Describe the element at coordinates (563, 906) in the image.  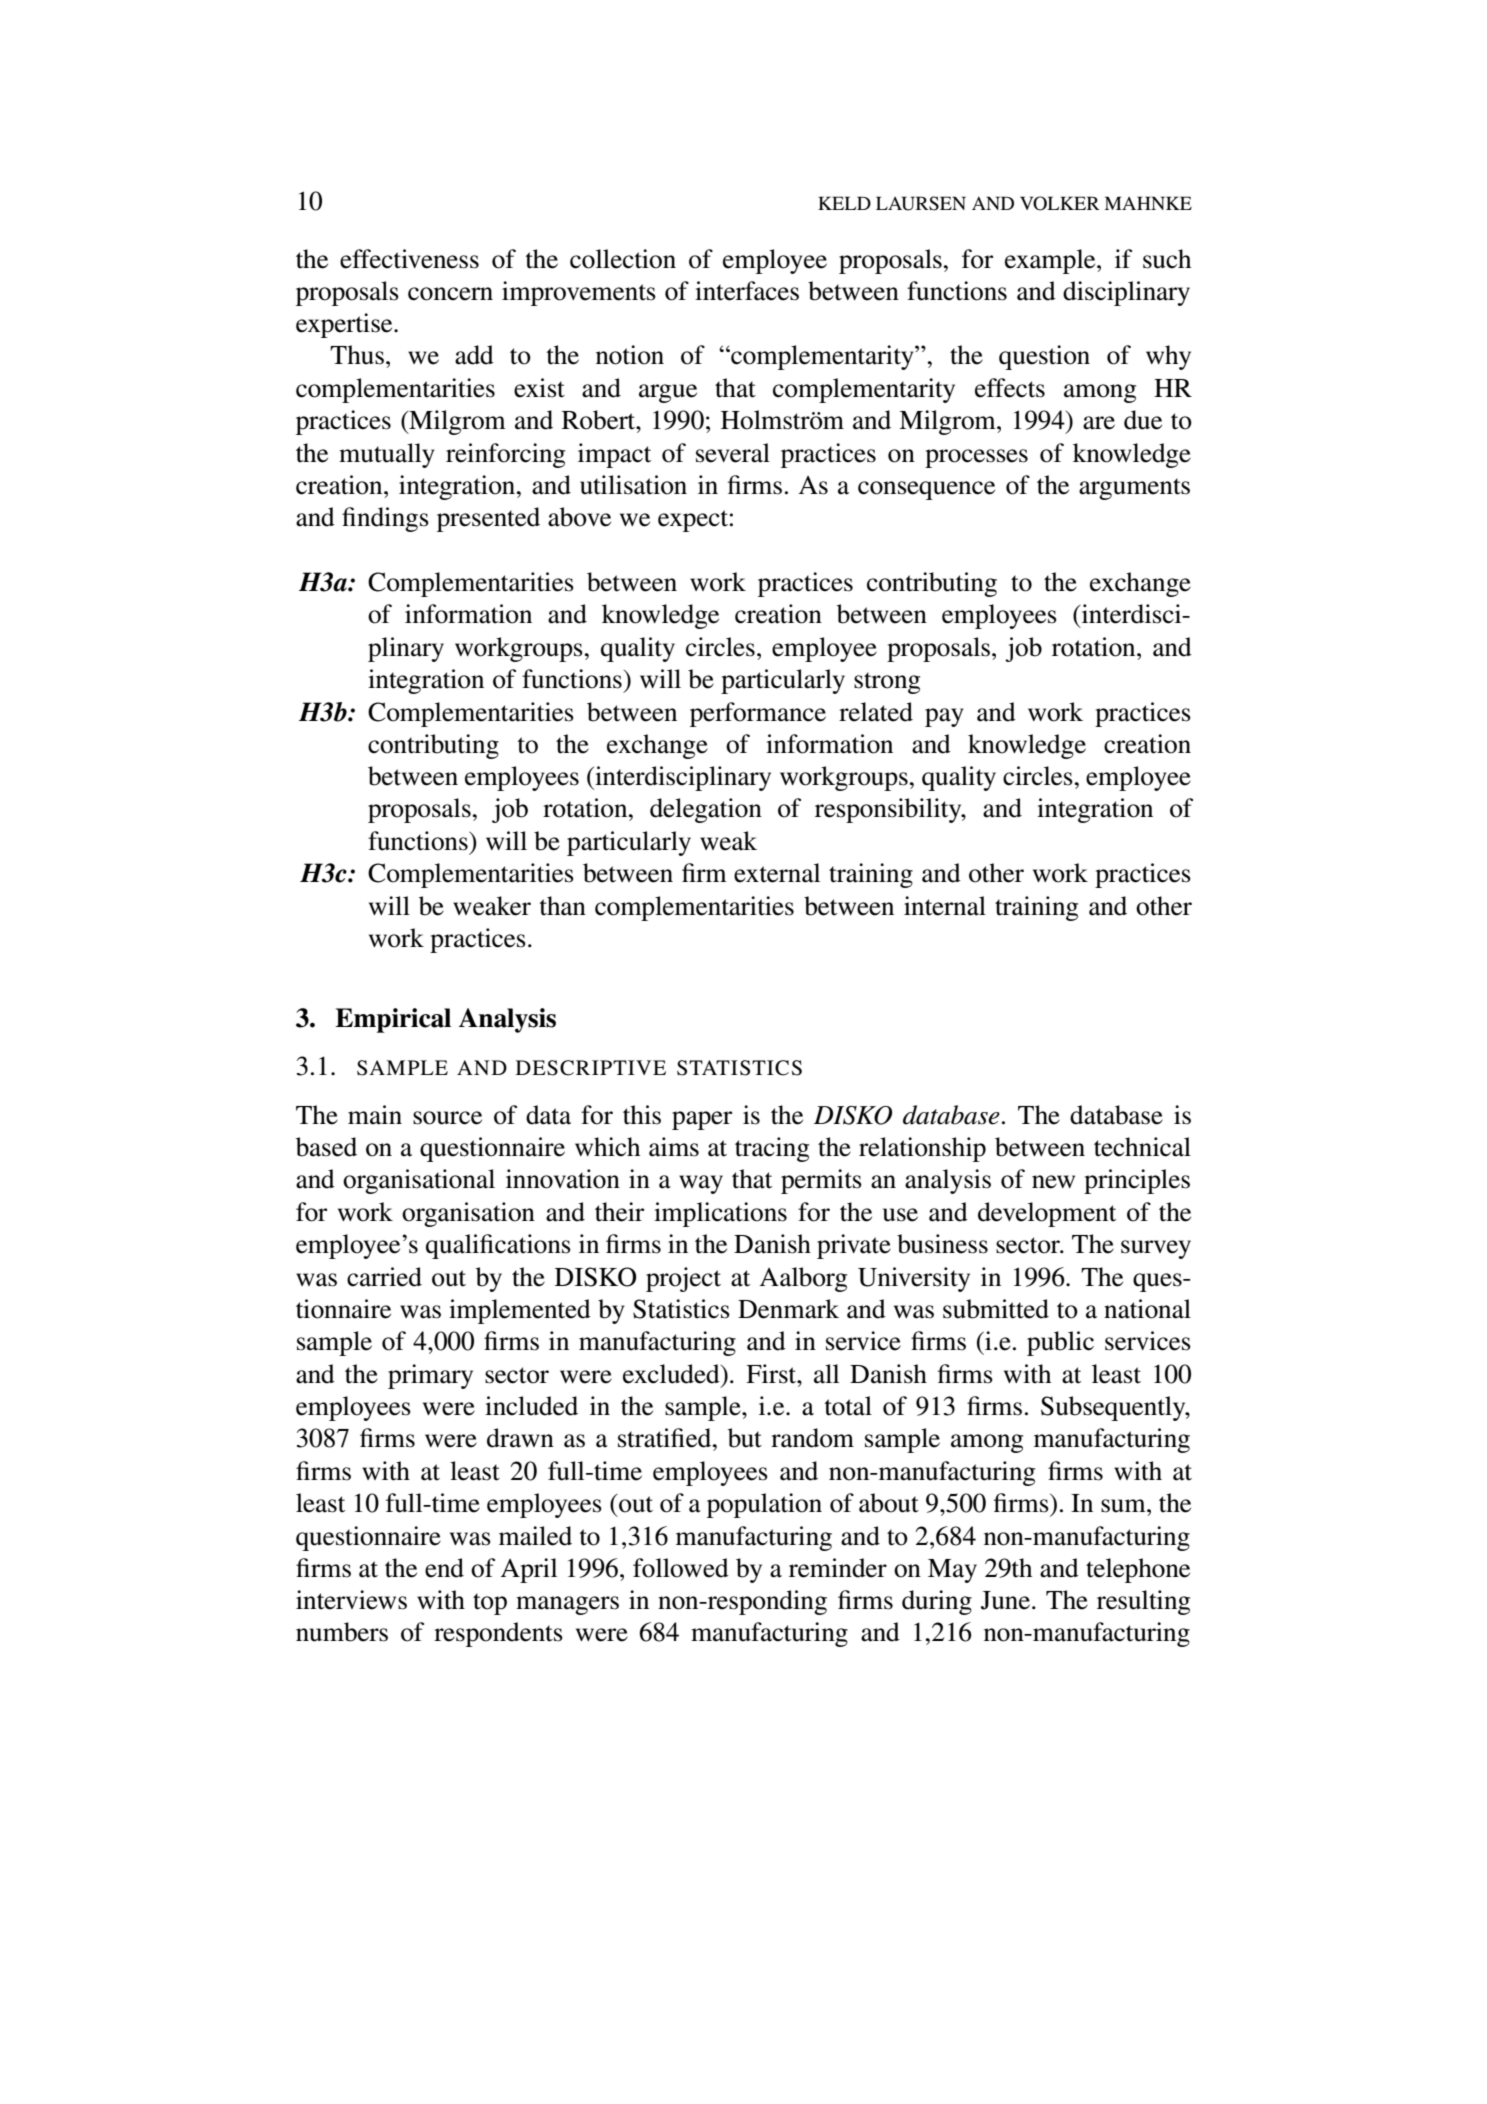
I see `than` at that location.
